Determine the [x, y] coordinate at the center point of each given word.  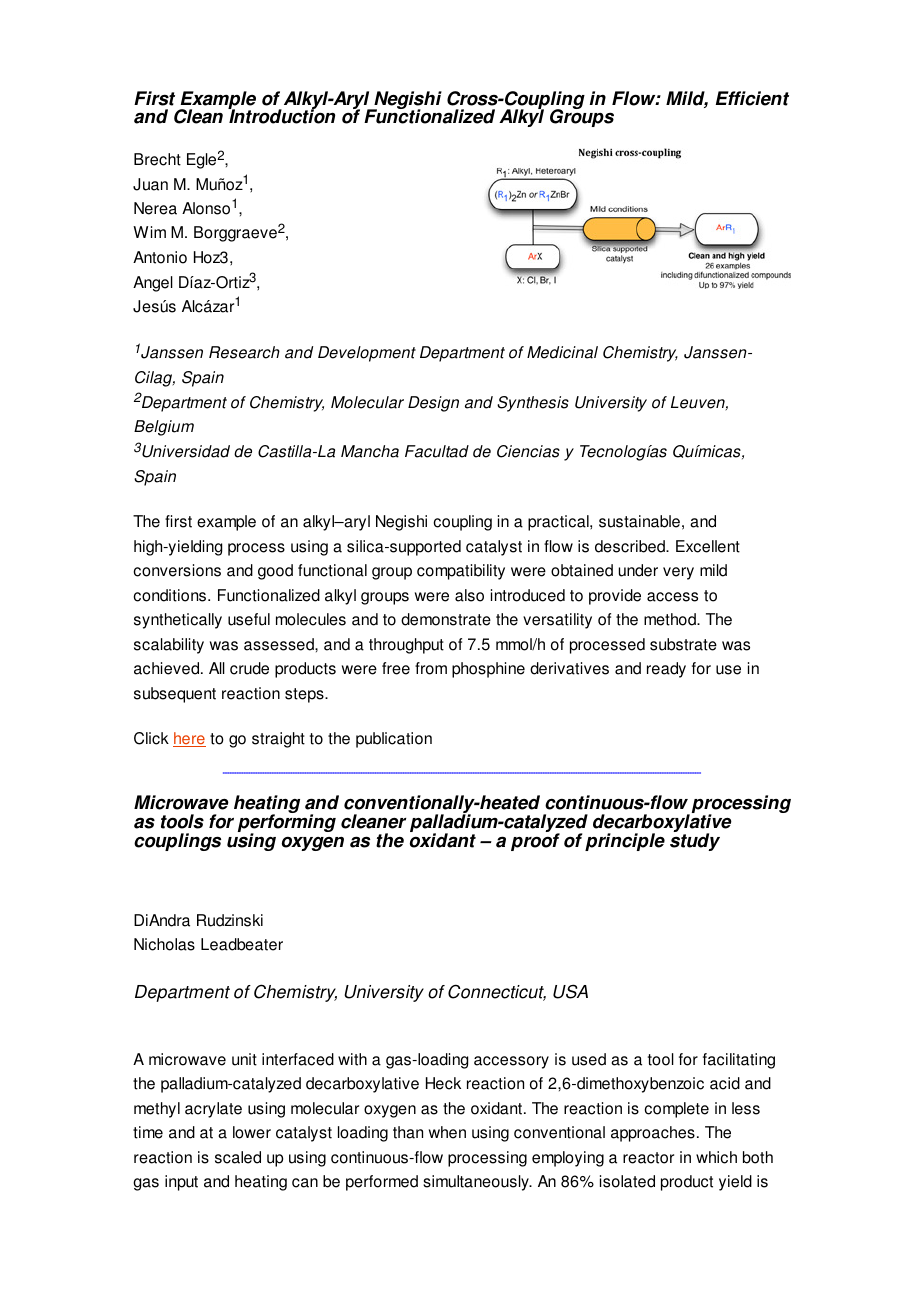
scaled [238, 1157]
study [695, 841]
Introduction [281, 116]
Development [367, 354]
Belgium [164, 428]
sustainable [639, 521]
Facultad [437, 451]
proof [535, 841]
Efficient [752, 98]
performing [287, 824]
